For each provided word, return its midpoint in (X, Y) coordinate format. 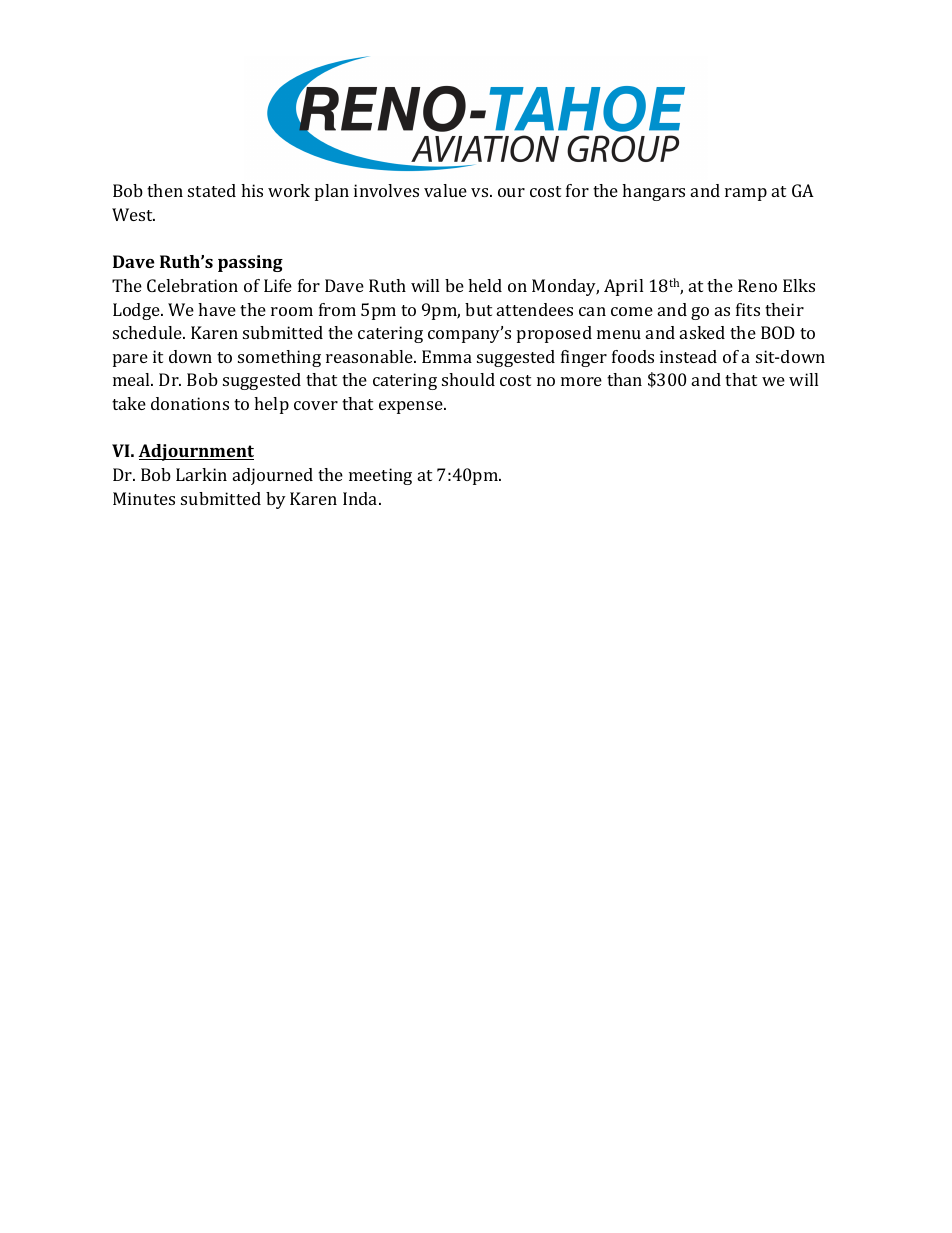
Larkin (201, 474)
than (624, 379)
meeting (380, 476)
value (445, 190)
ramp (746, 194)
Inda (361, 498)
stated (212, 190)
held (485, 285)
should (468, 379)
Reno (757, 285)
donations (190, 403)
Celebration (192, 285)
